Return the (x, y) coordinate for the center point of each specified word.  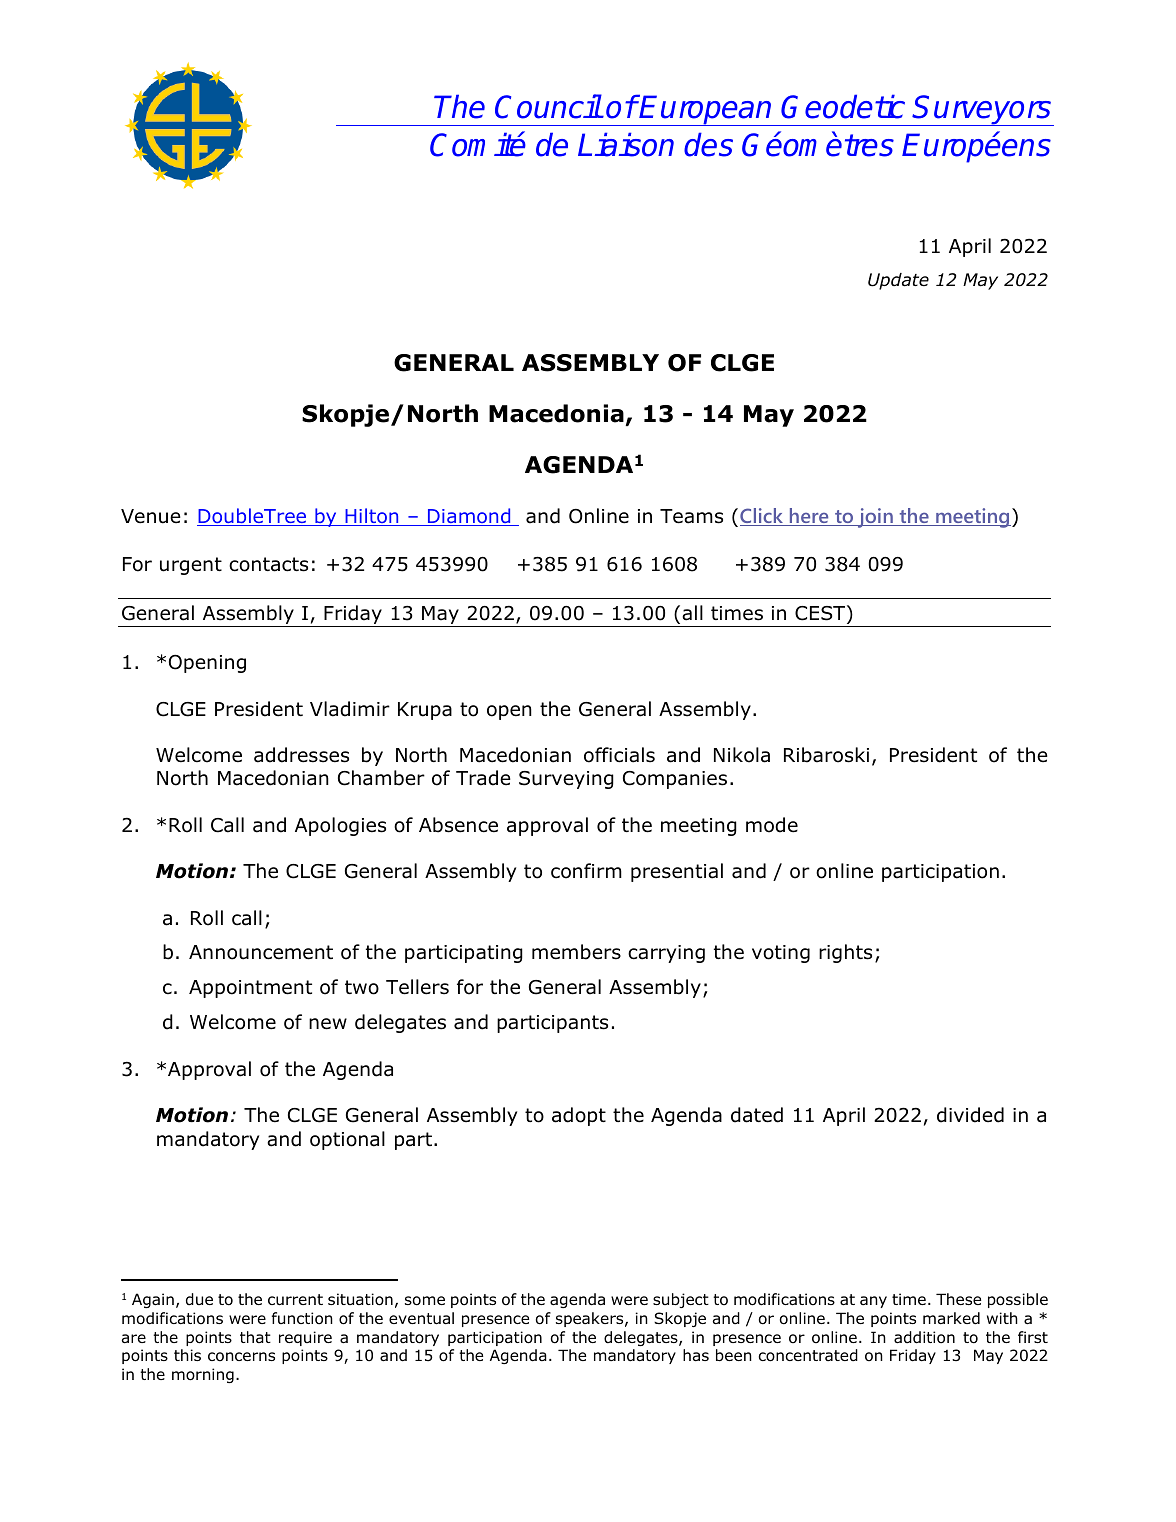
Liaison (626, 144)
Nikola (742, 755)
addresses (301, 755)
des (708, 144)
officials (619, 755)
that (255, 1337)
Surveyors (983, 110)
